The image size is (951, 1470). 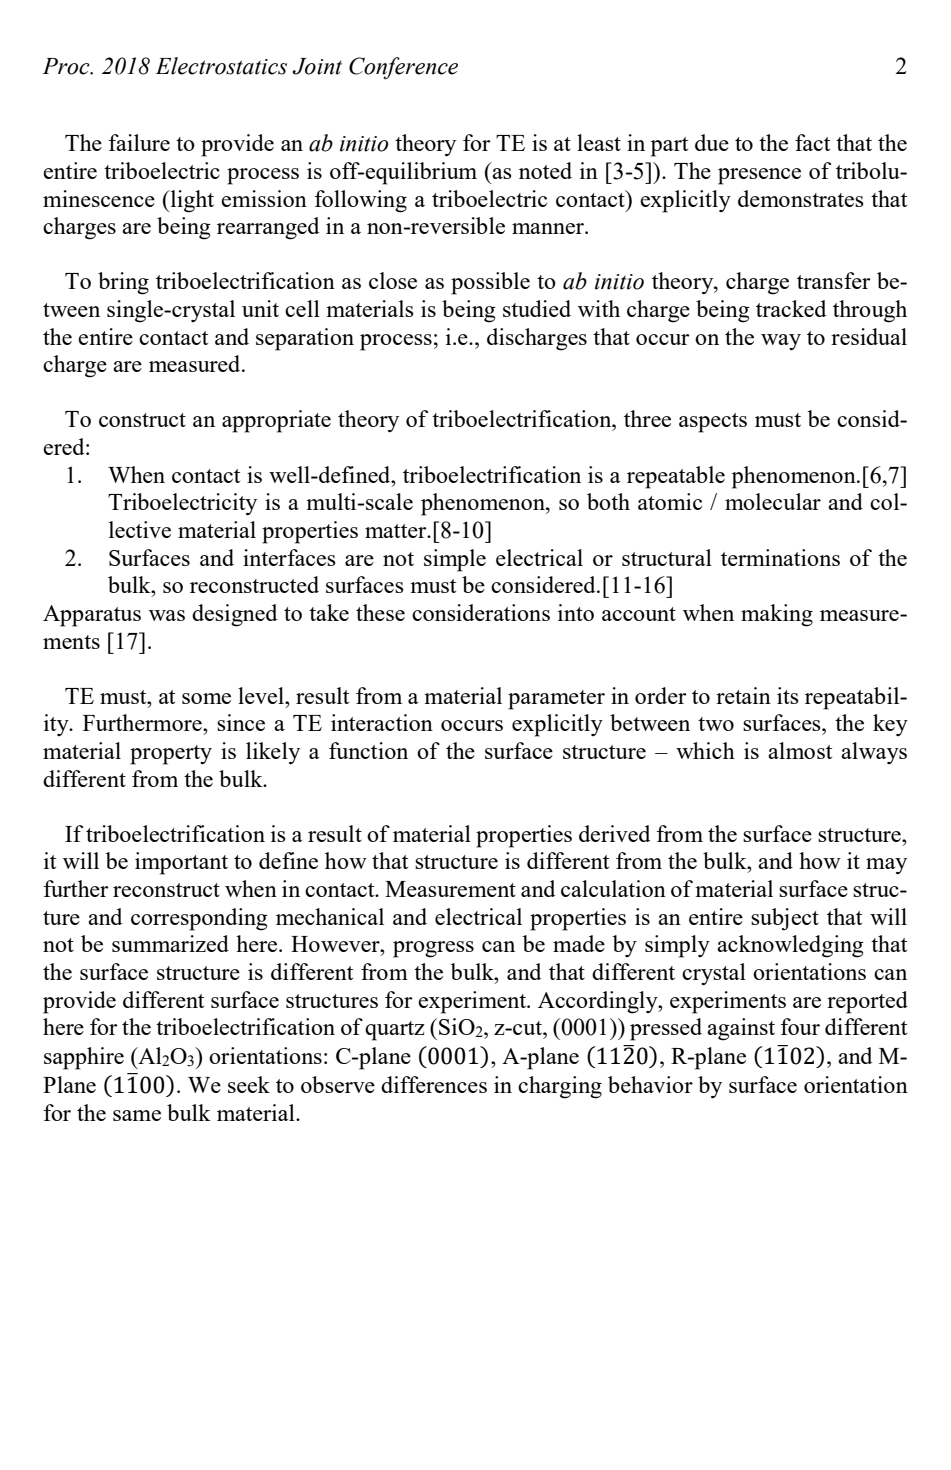 I want to click on fact, so click(x=812, y=142).
